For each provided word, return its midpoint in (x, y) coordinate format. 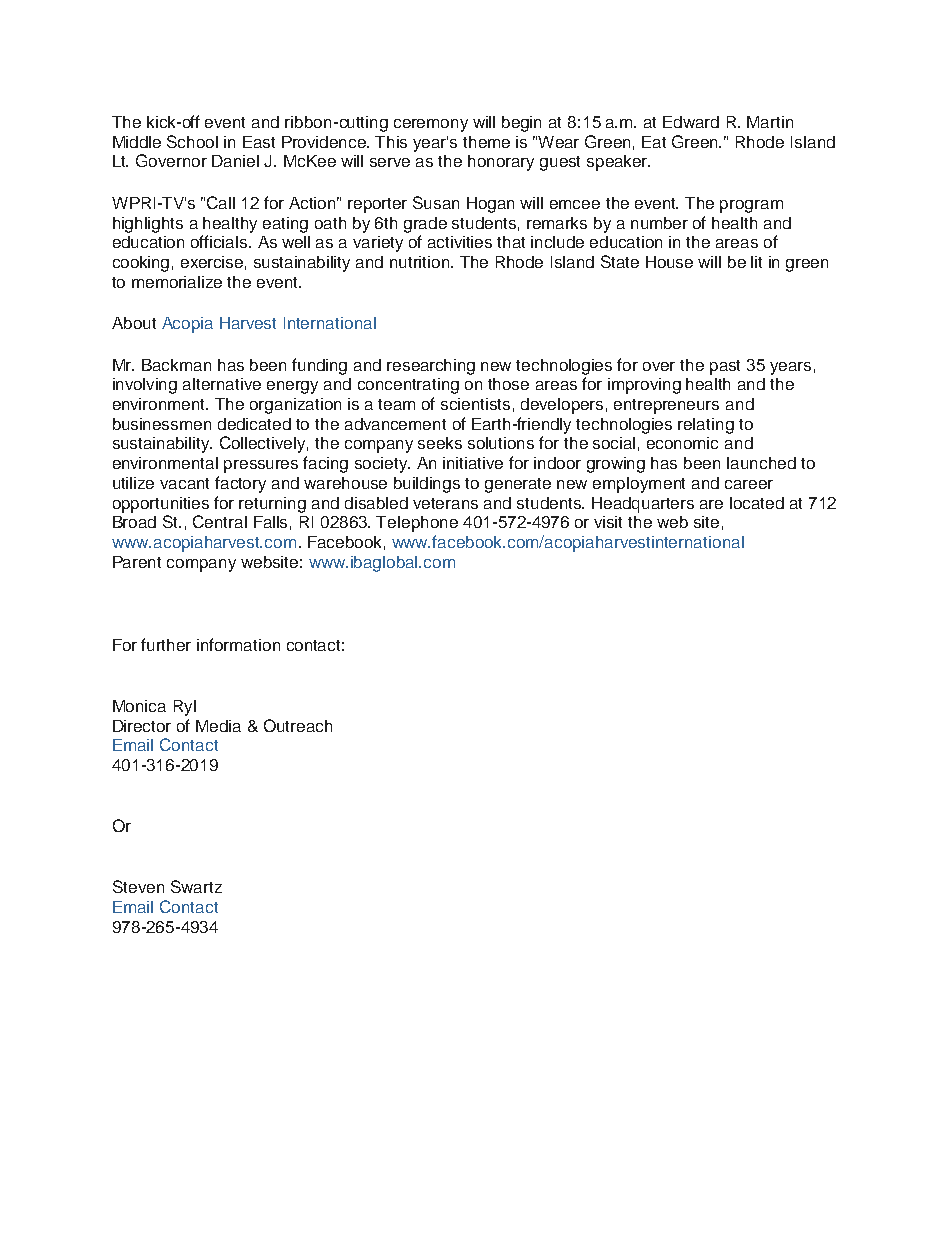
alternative (222, 384)
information (238, 644)
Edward (691, 122)
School (192, 141)
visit (608, 522)
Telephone (417, 524)
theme (486, 142)
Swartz (196, 886)
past (725, 367)
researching (431, 367)
